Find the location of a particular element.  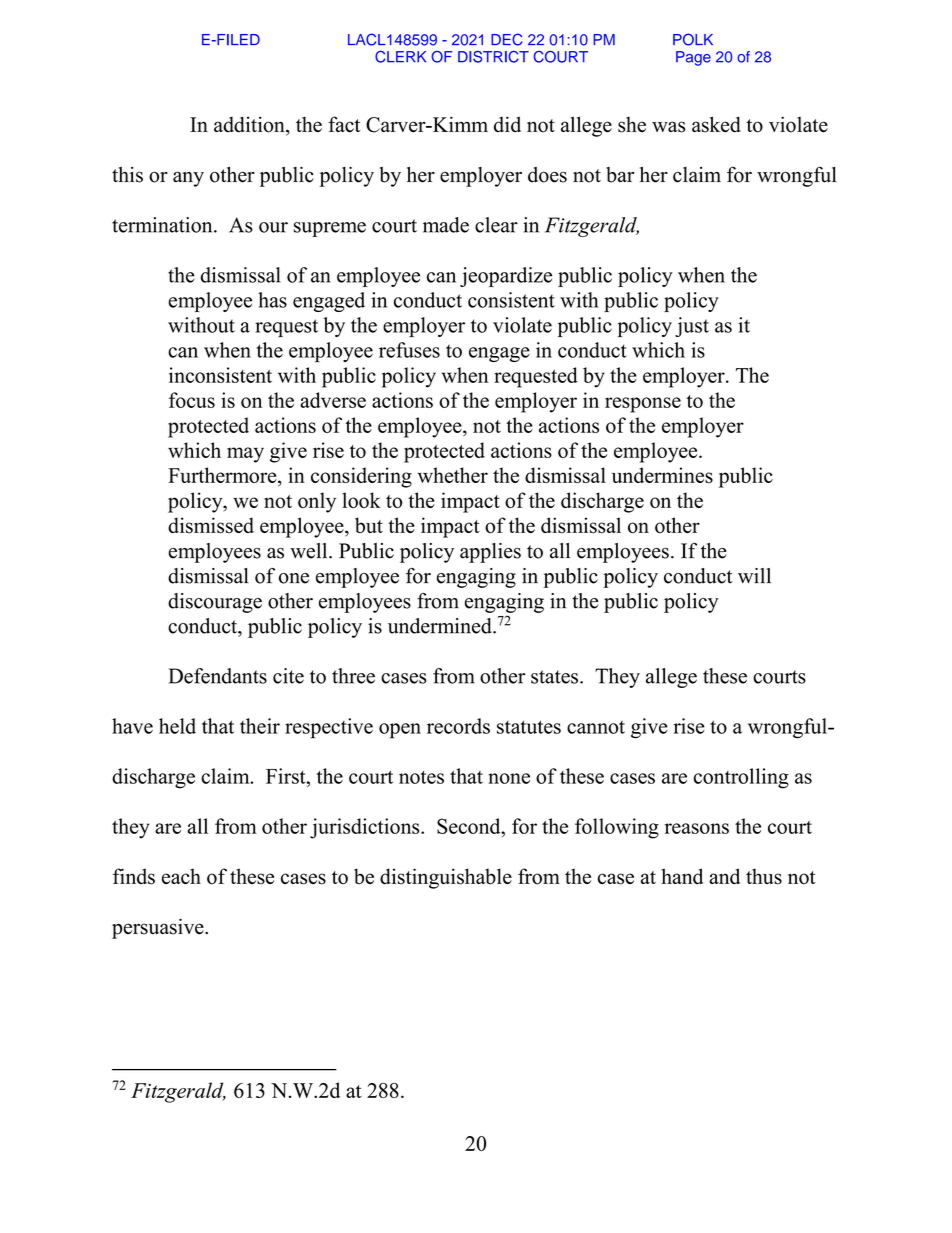

each is located at coordinates (181, 876).
